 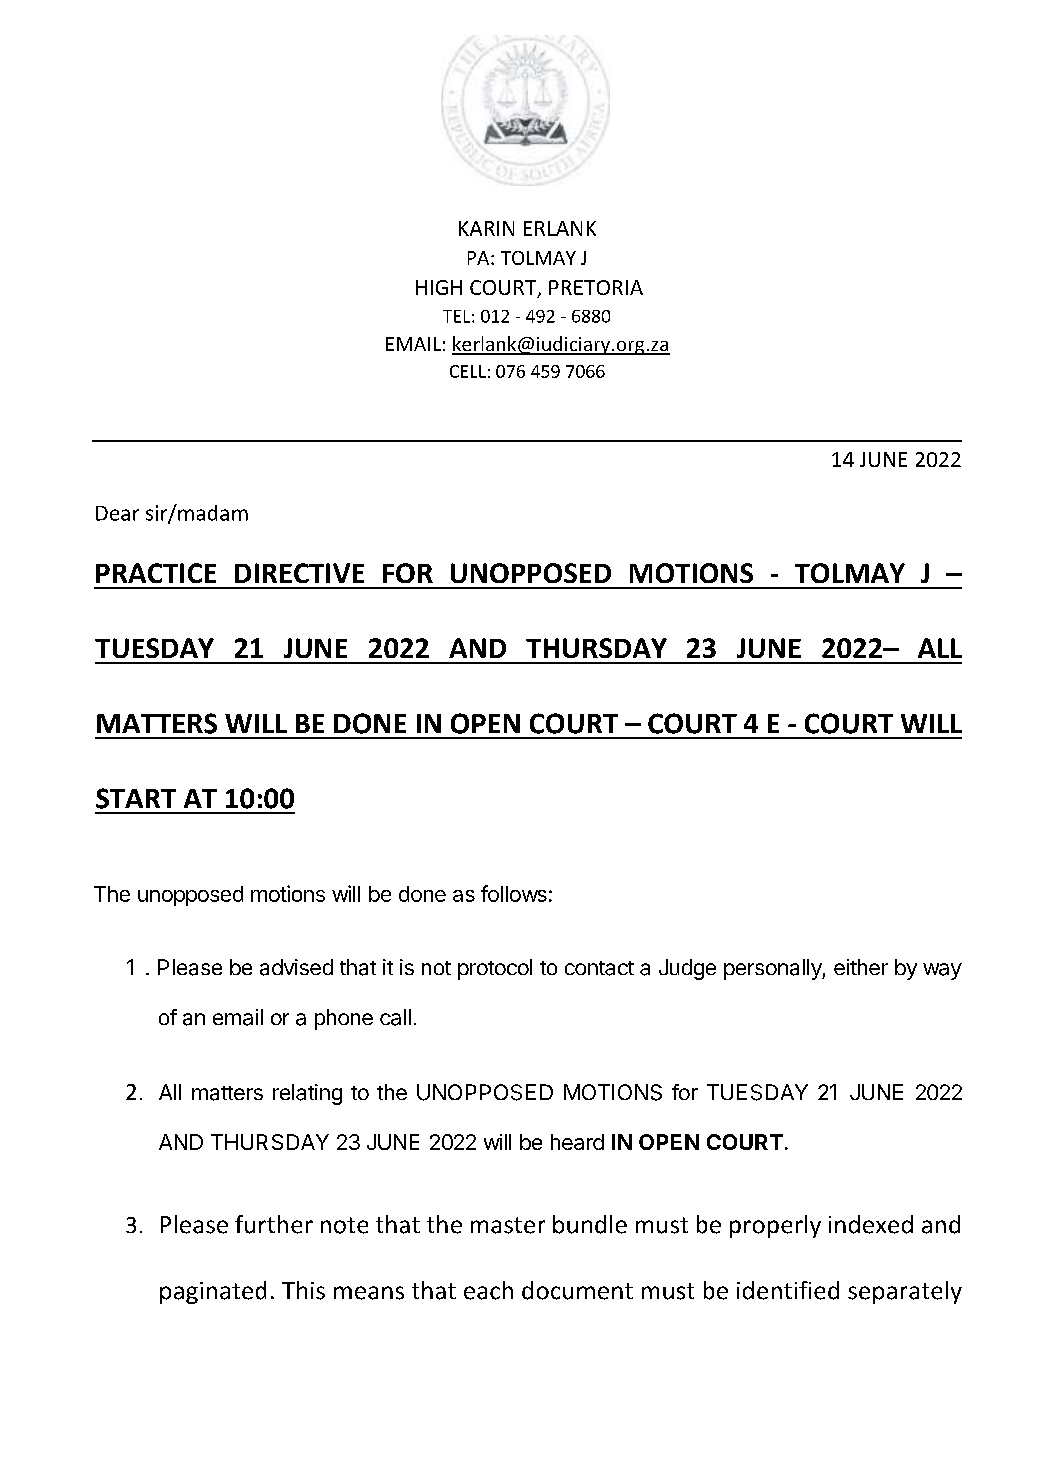 What do you see at coordinates (136, 798) in the image?
I see `START` at bounding box center [136, 798].
